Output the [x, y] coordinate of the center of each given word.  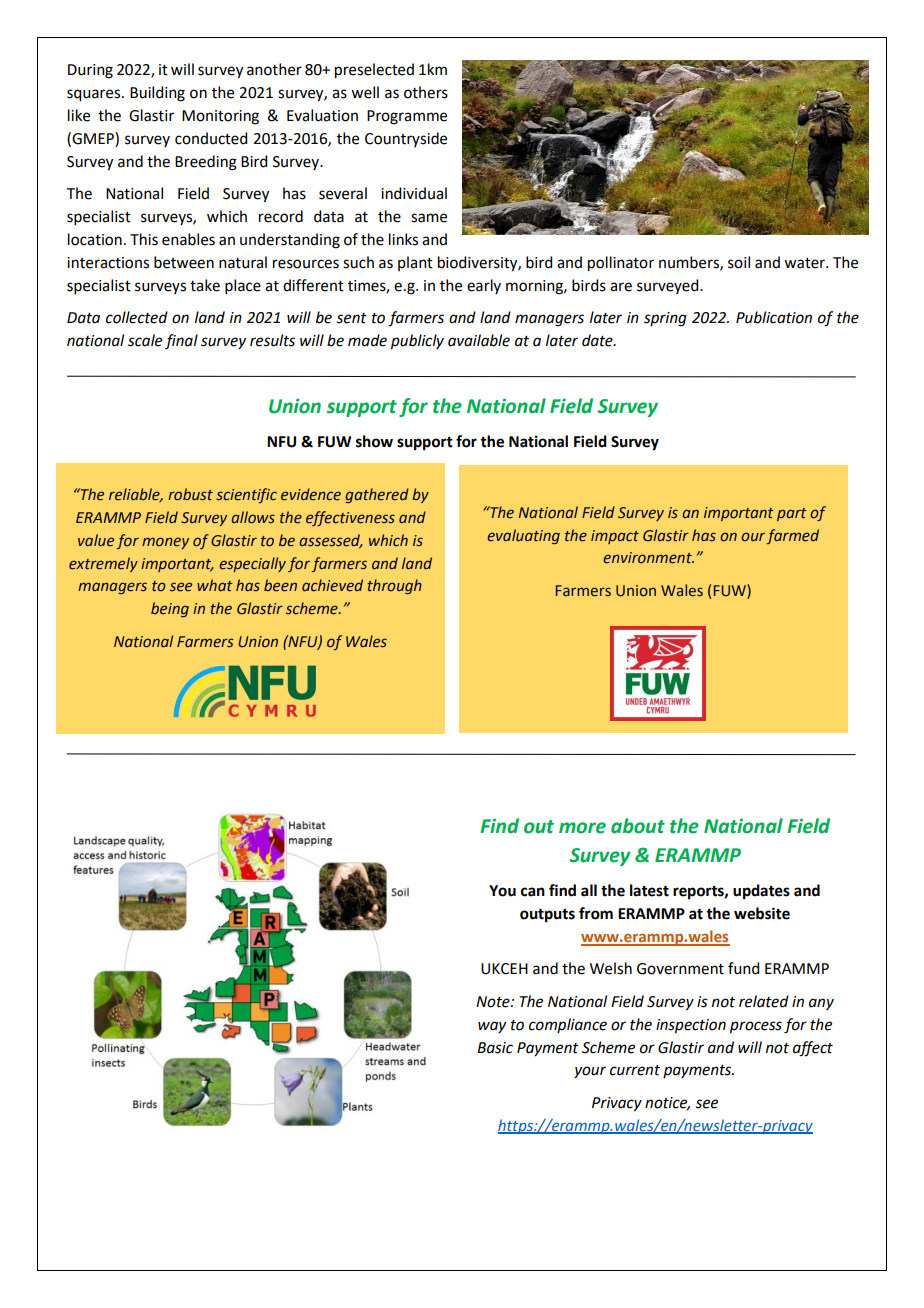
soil [739, 262]
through [394, 586]
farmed [793, 536]
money [165, 543]
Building [157, 94]
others [426, 92]
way [492, 1027]
